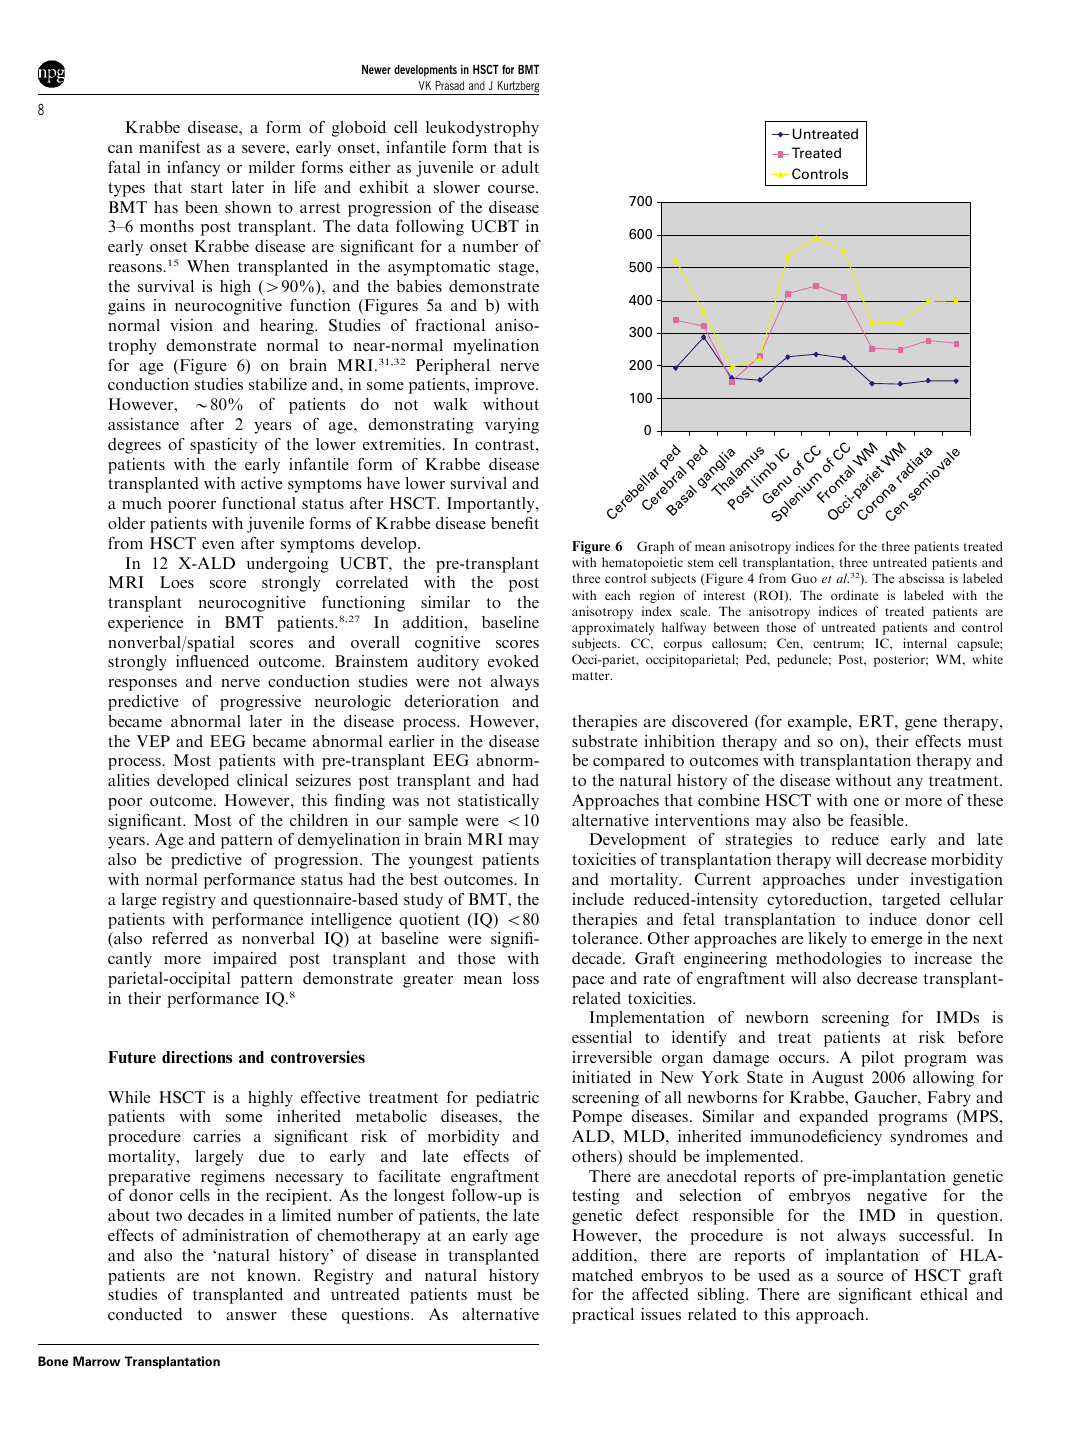 The width and height of the image is (1074, 1433). Describe the element at coordinates (804, 578) in the image. I see `Guo` at that location.
